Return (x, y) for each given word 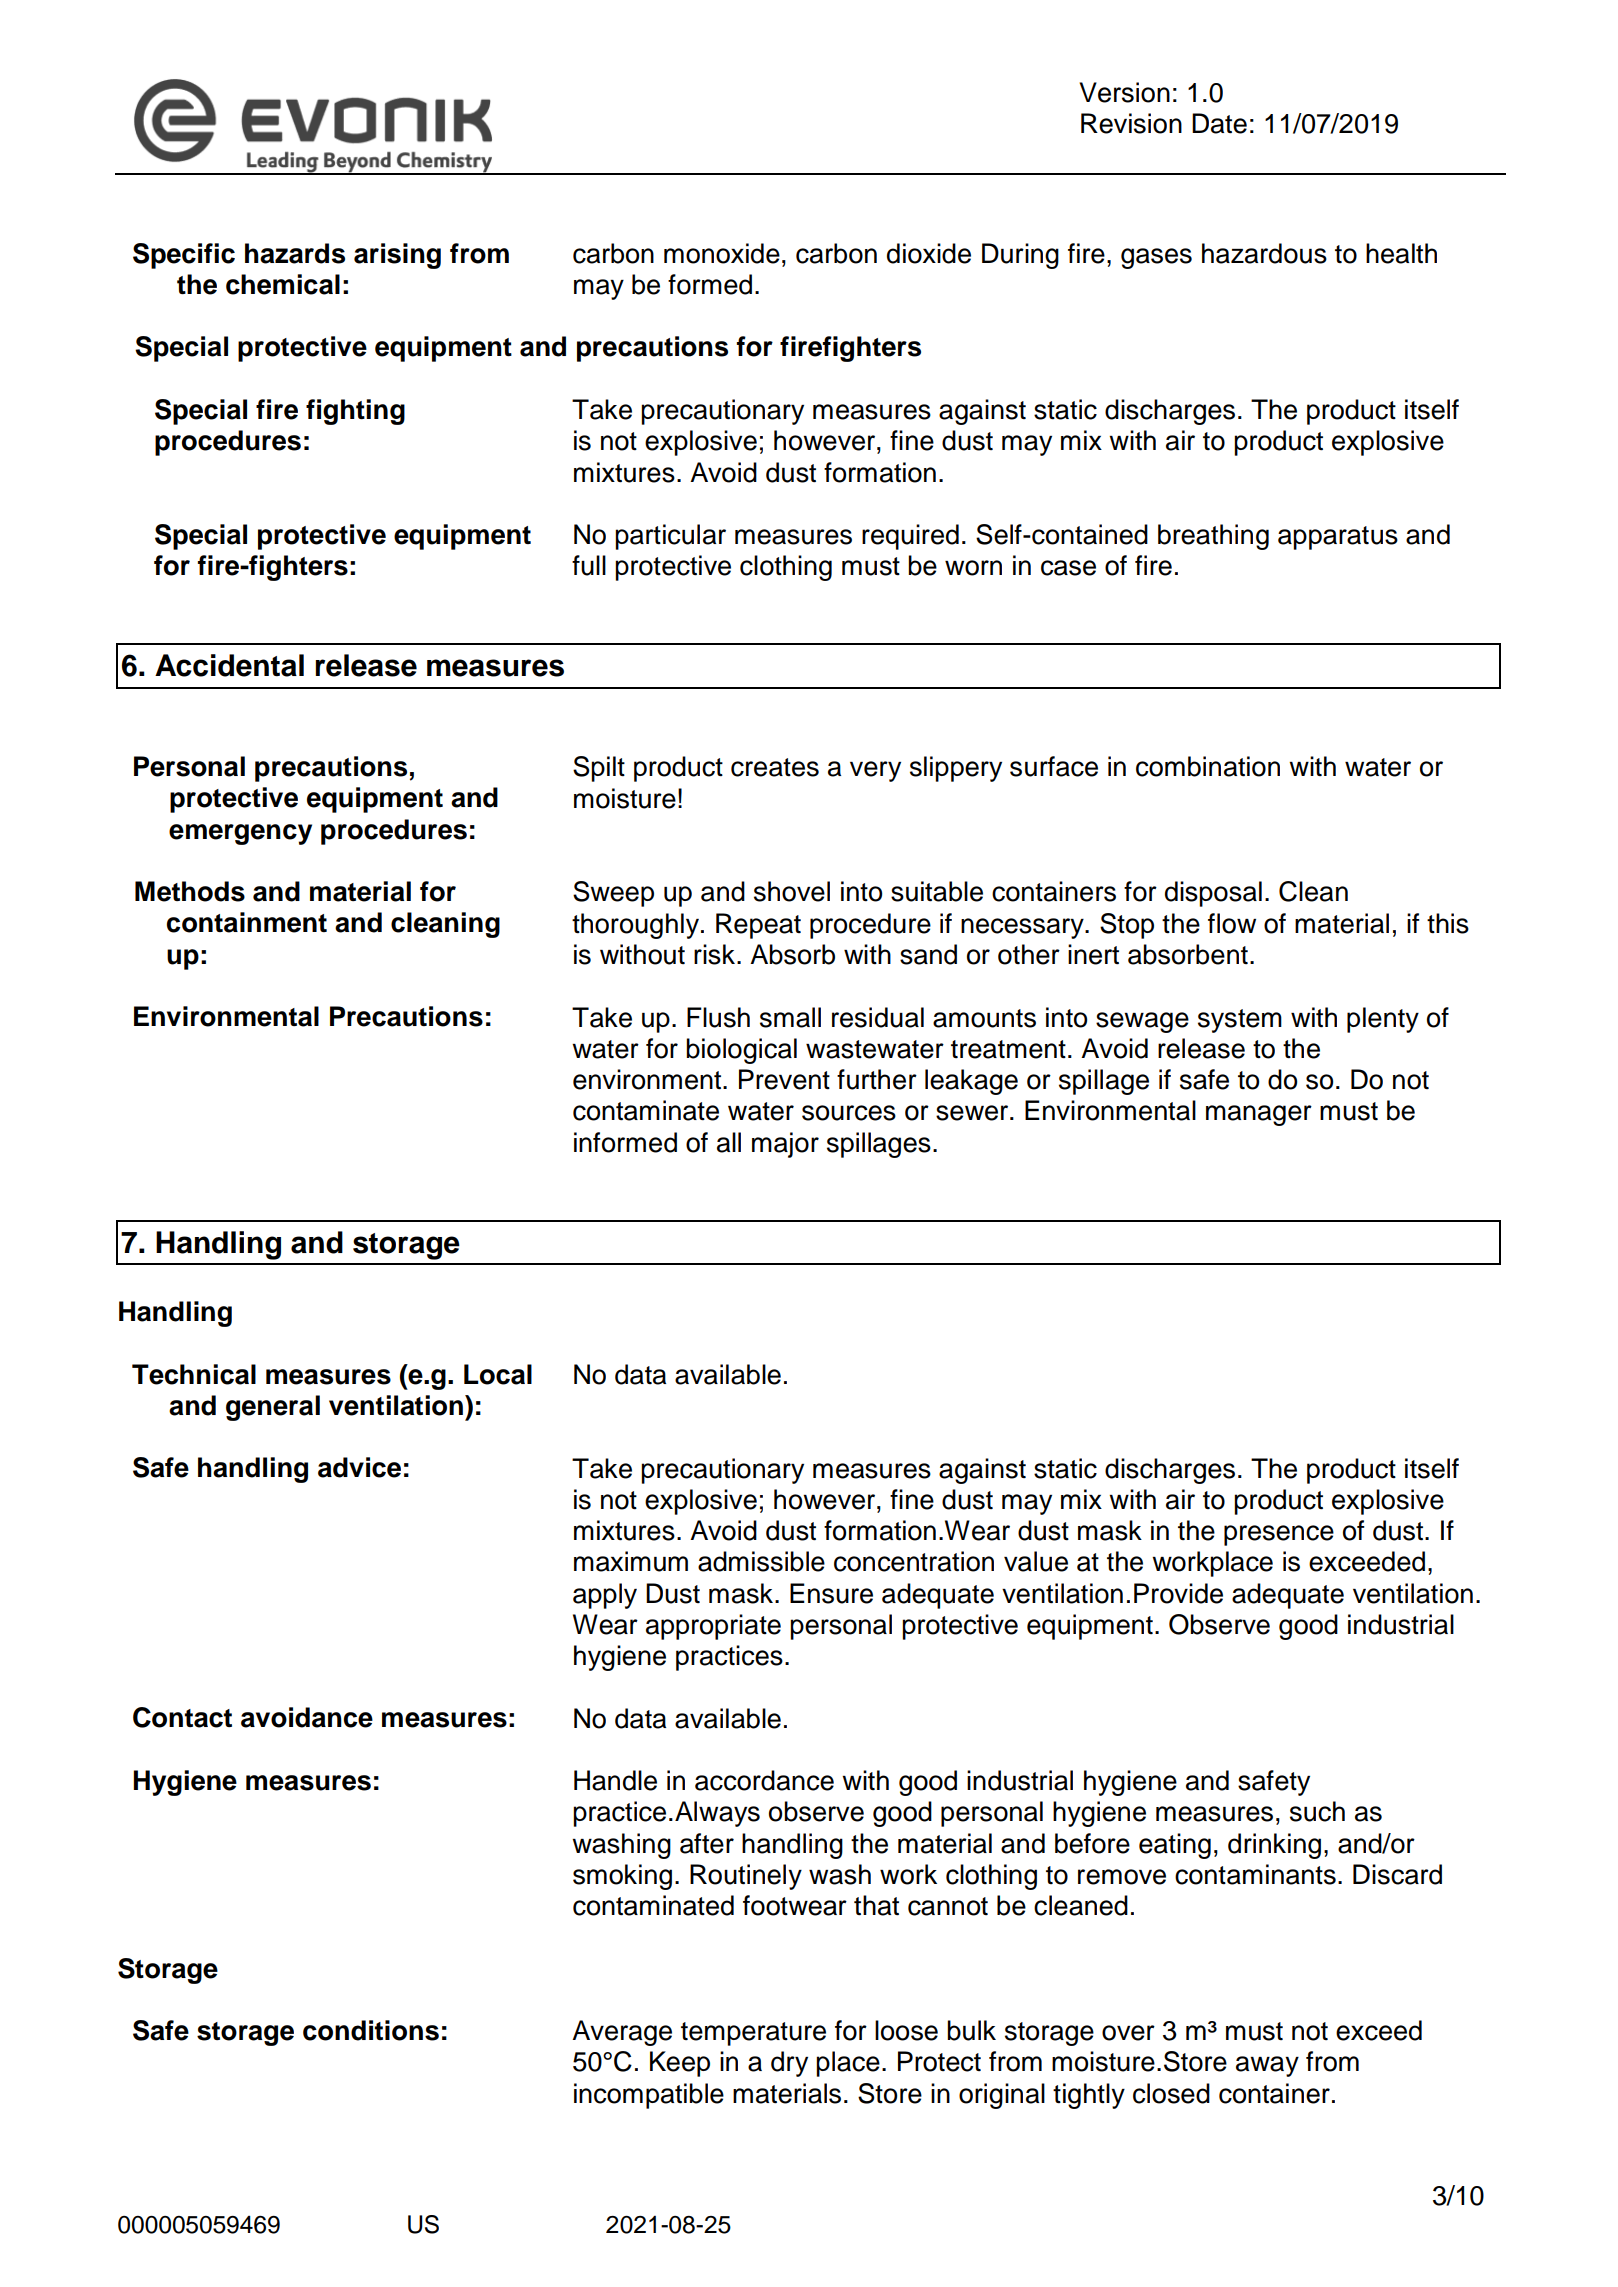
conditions (371, 2030)
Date (1219, 123)
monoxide (722, 253)
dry (789, 2064)
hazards (295, 253)
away (1267, 2066)
